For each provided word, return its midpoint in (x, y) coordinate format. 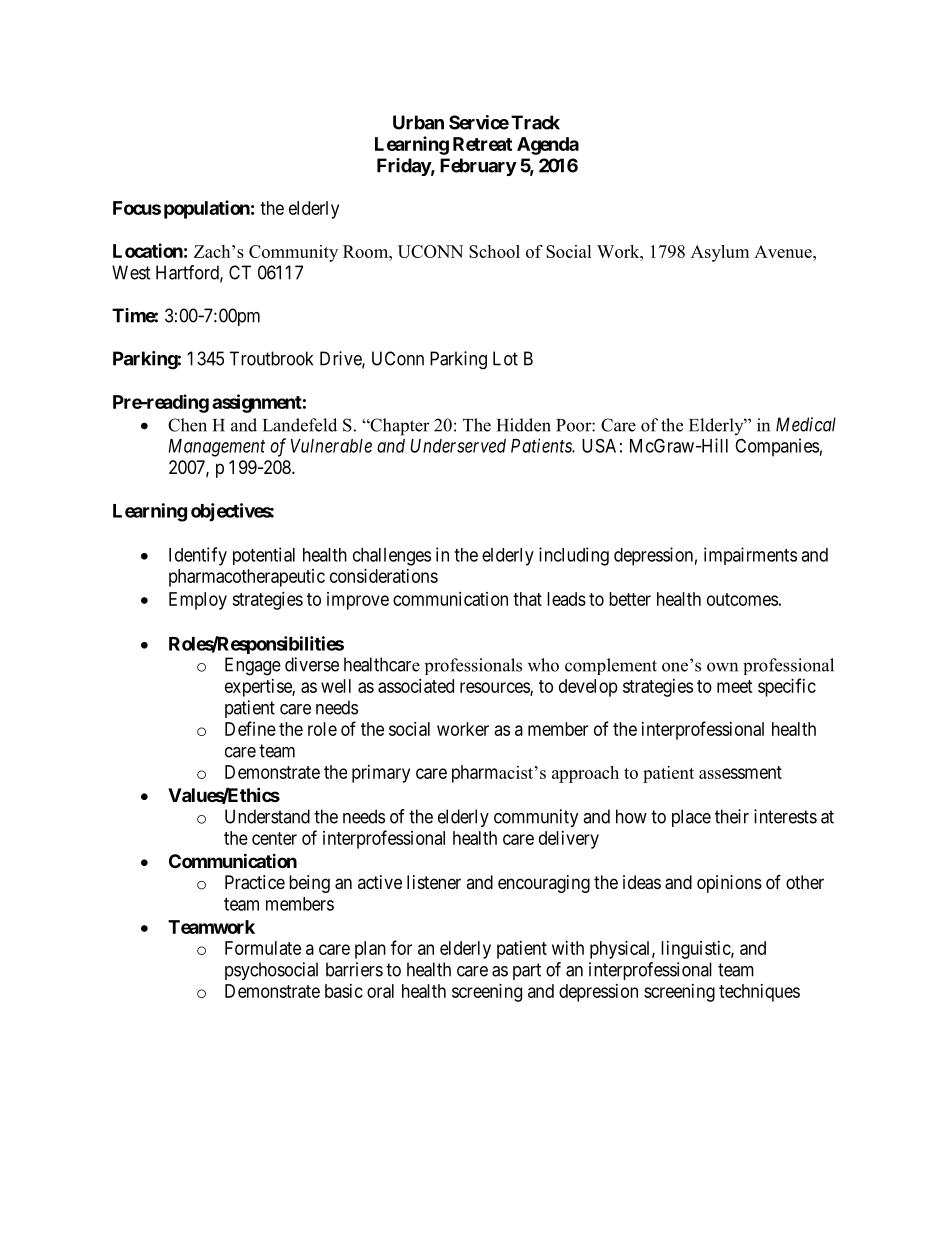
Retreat (482, 144)
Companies (777, 447)
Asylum (720, 253)
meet (735, 686)
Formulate (263, 948)
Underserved (458, 446)
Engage (253, 666)
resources (495, 688)
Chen (187, 425)
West (131, 272)
